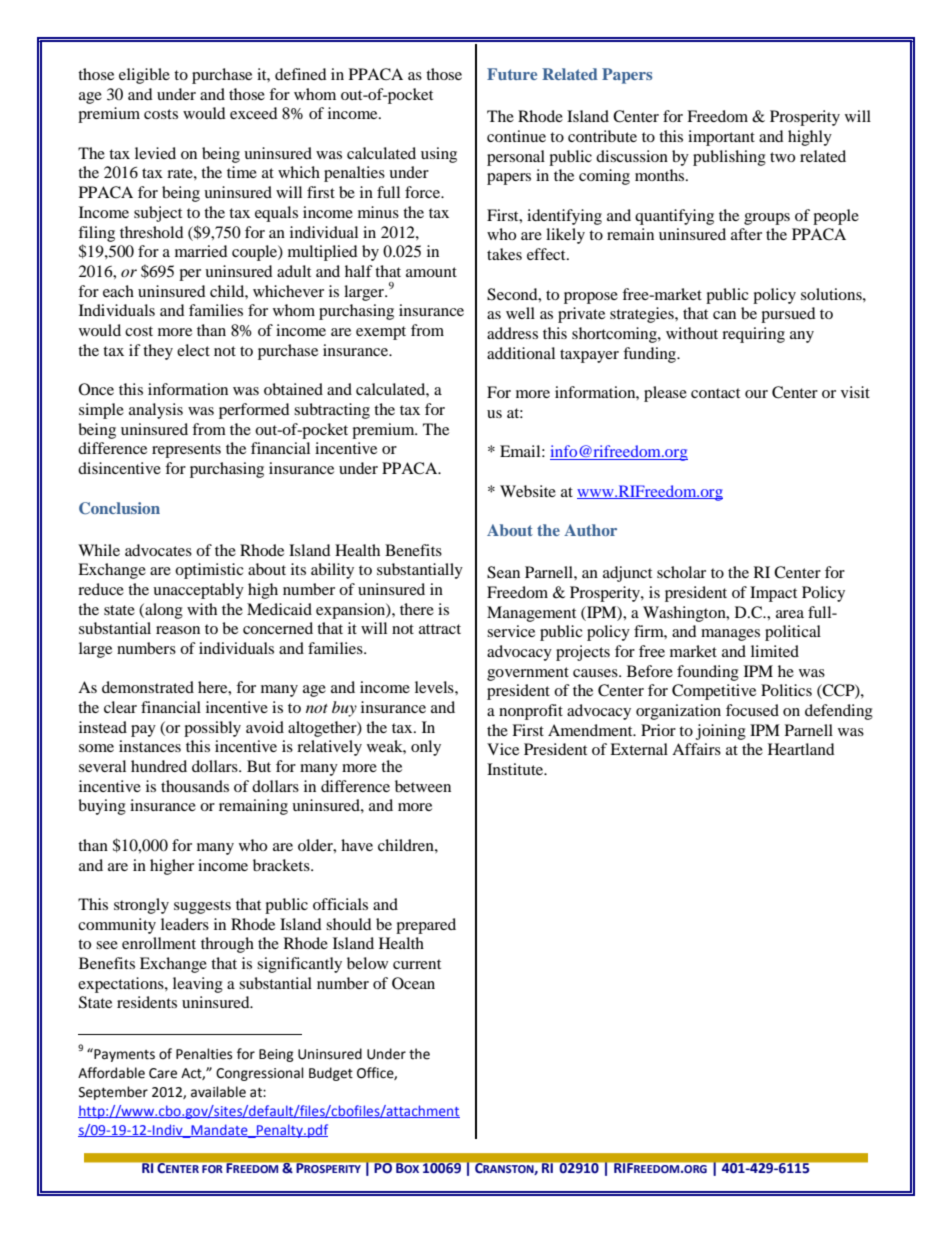 The image size is (952, 1233). What do you see at coordinates (144, 76) in the screenshot?
I see `eligible` at bounding box center [144, 76].
